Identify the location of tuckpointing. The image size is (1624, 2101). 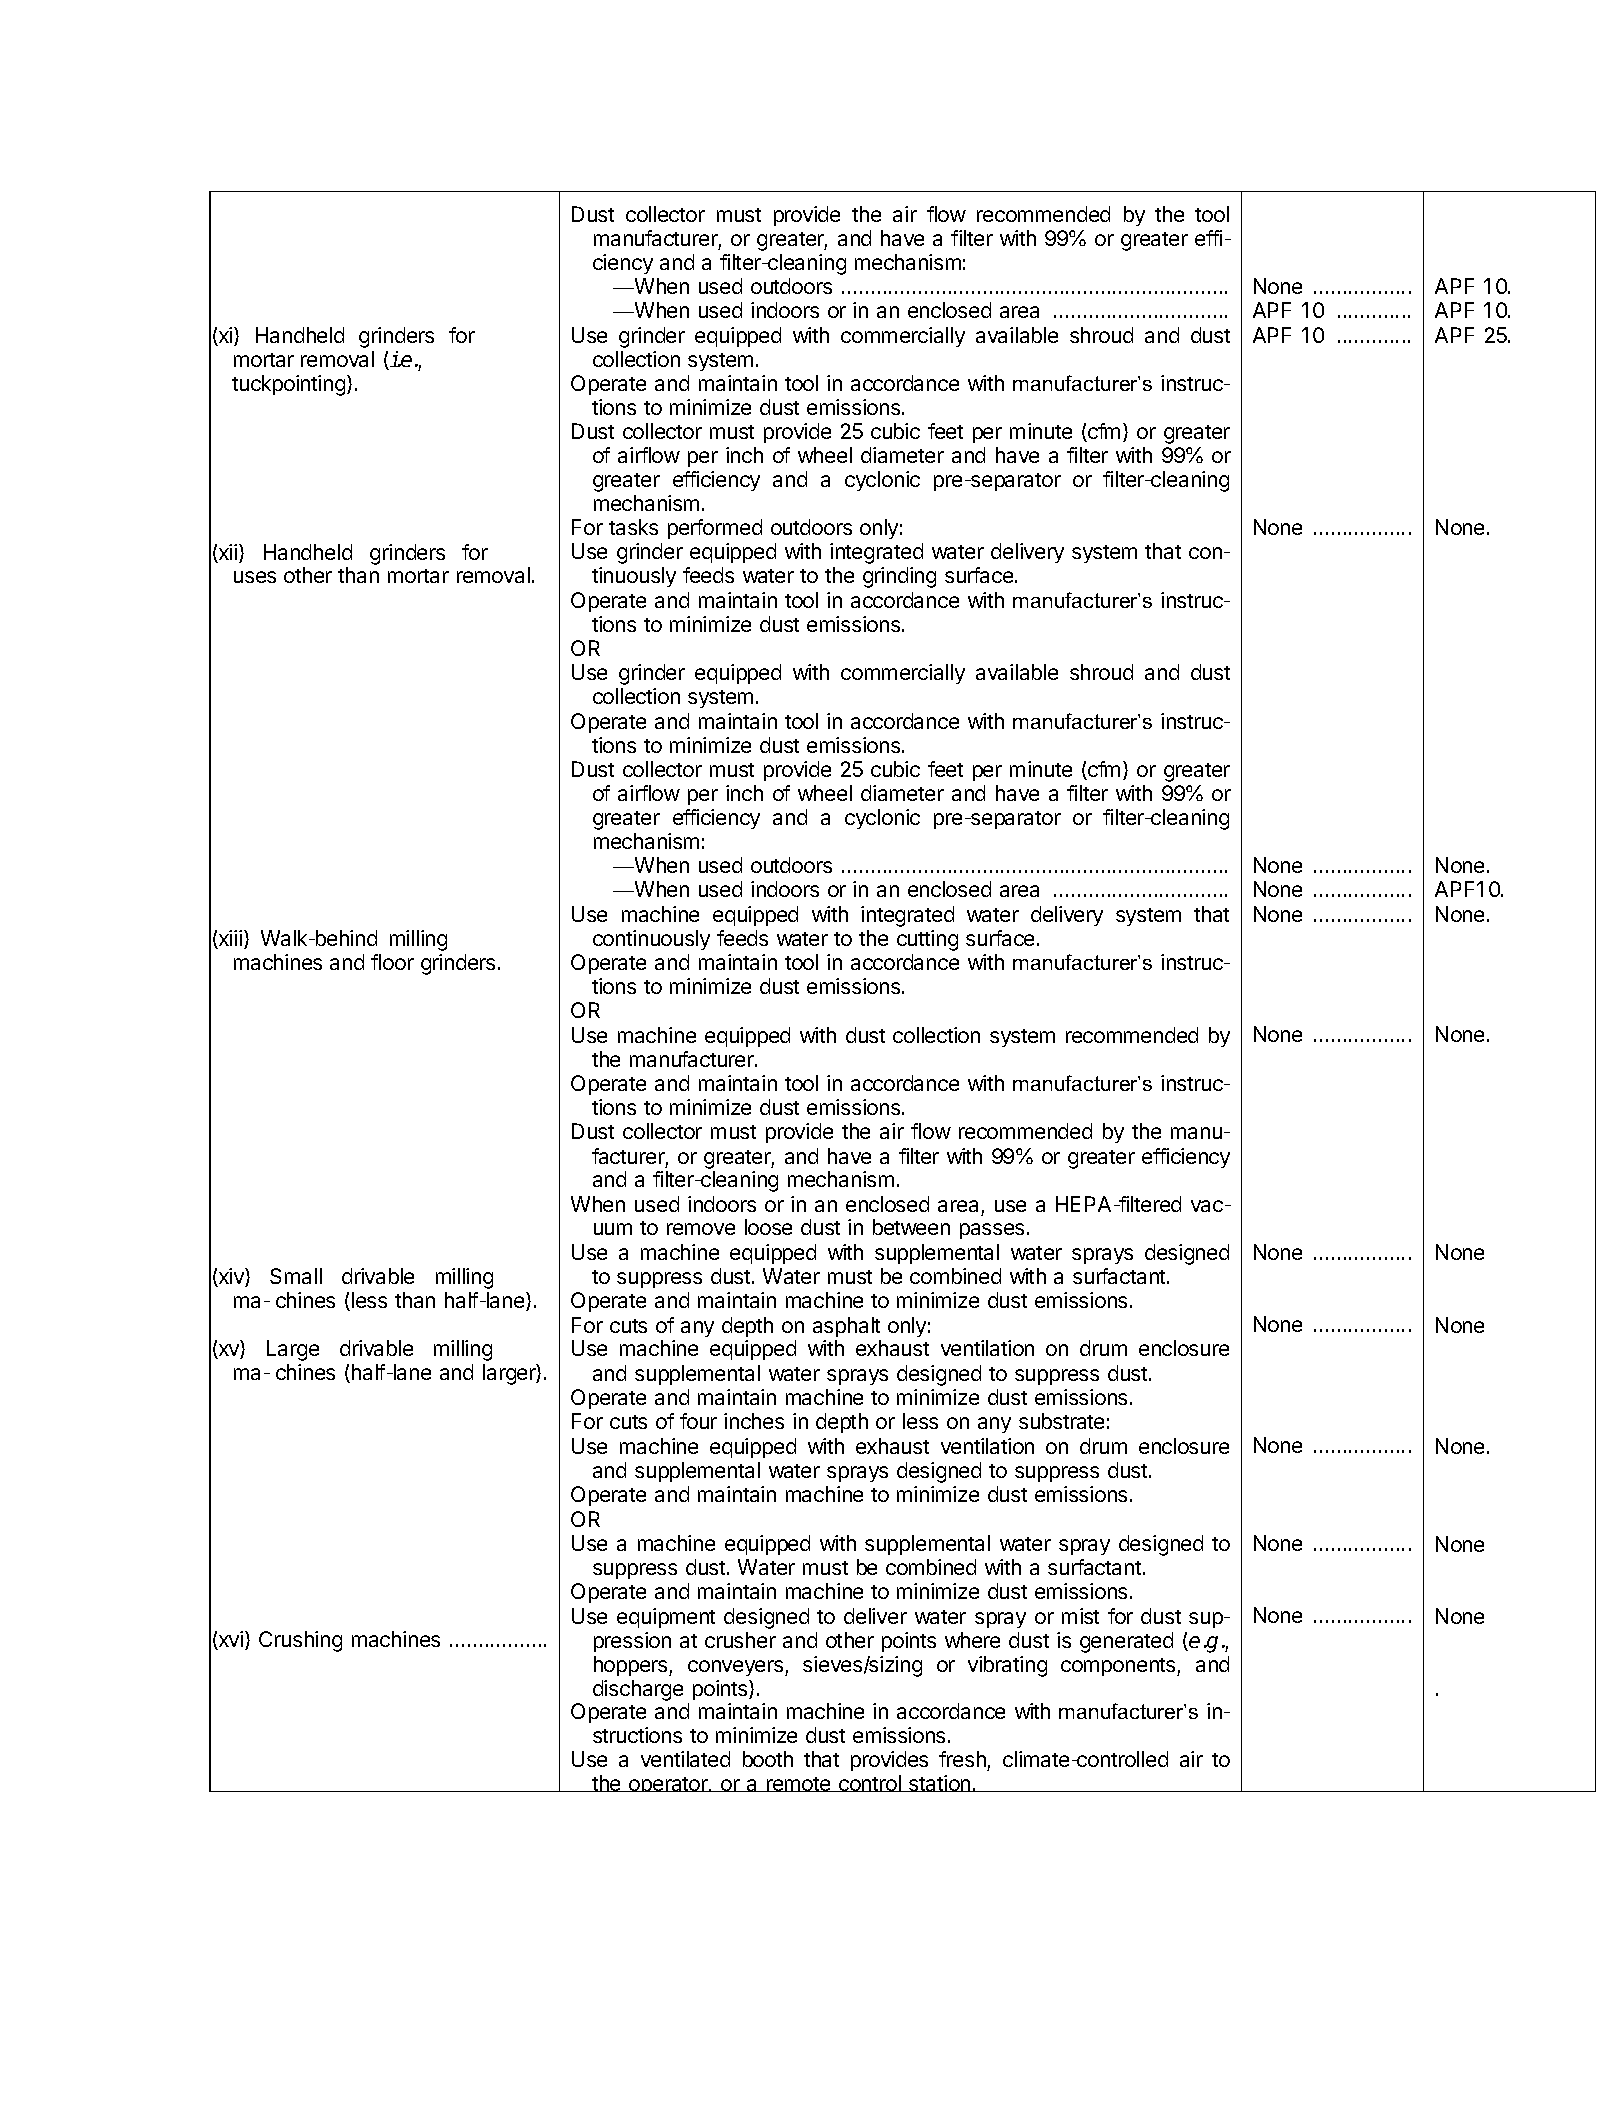
(290, 385).
